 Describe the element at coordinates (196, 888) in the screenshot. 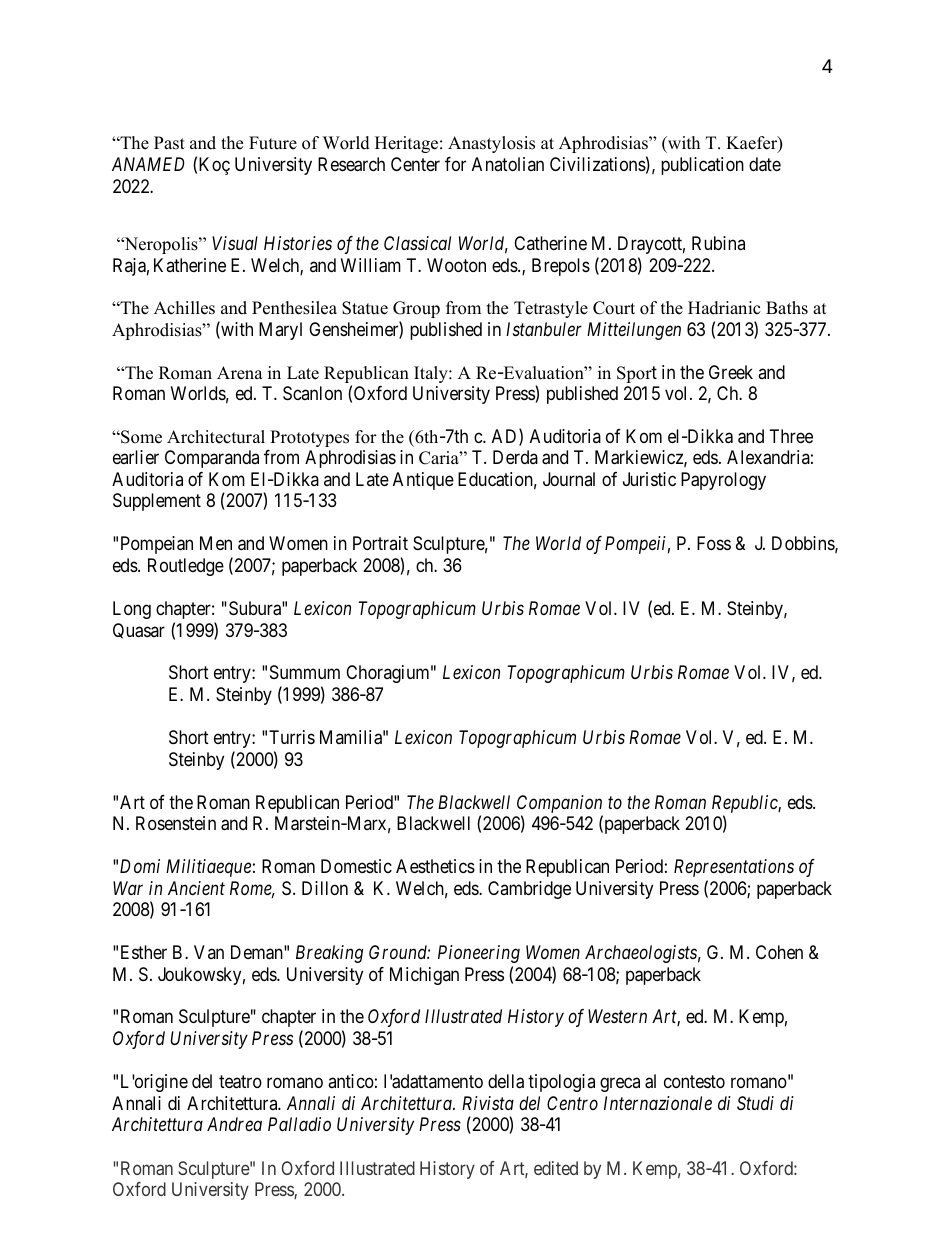

I see `Ancient` at that location.
